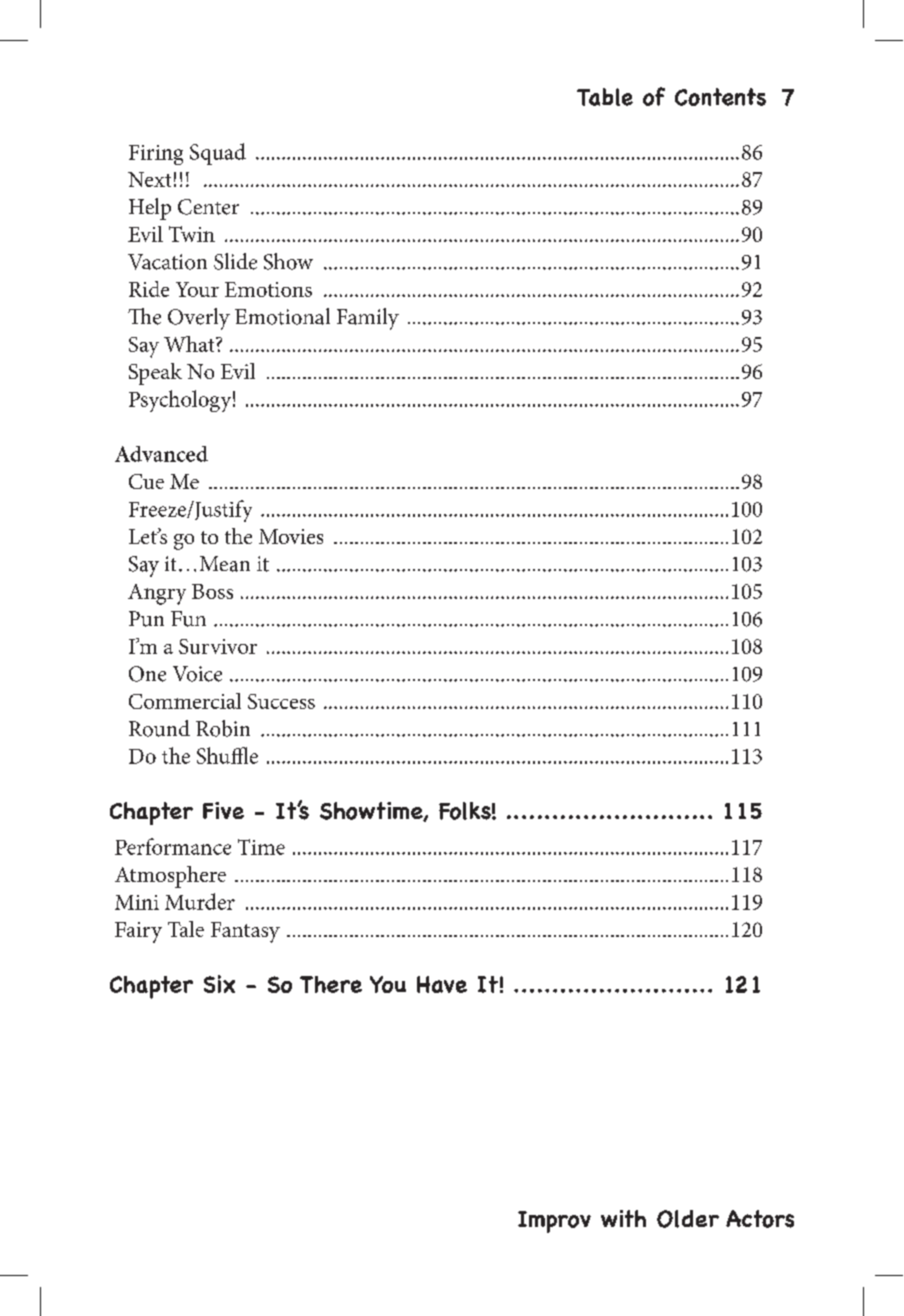 Image resolution: width=904 pixels, height=1316 pixels. I want to click on Table, so click(605, 97).
